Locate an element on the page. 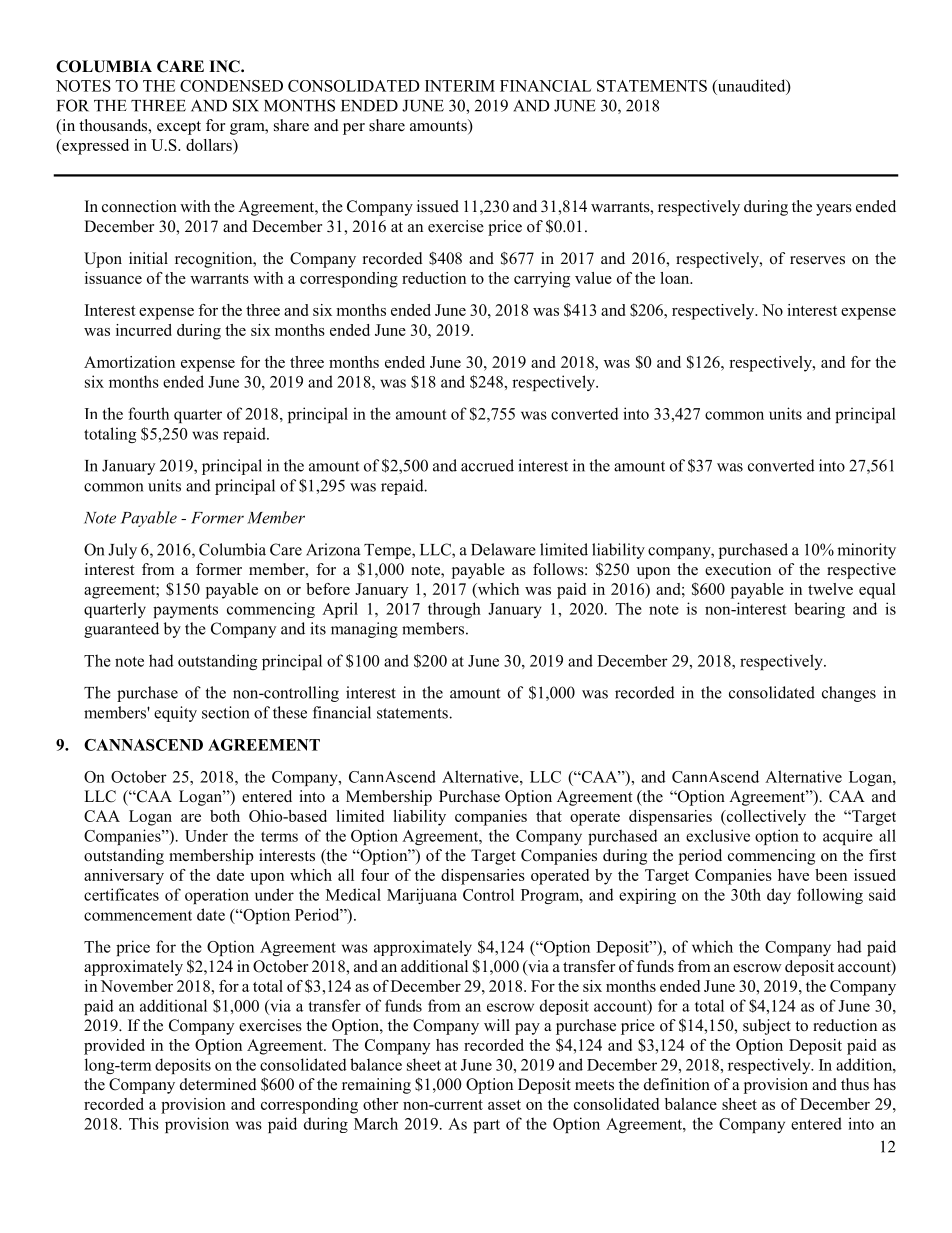 This image has width=952, height=1233. except is located at coordinates (179, 128).
